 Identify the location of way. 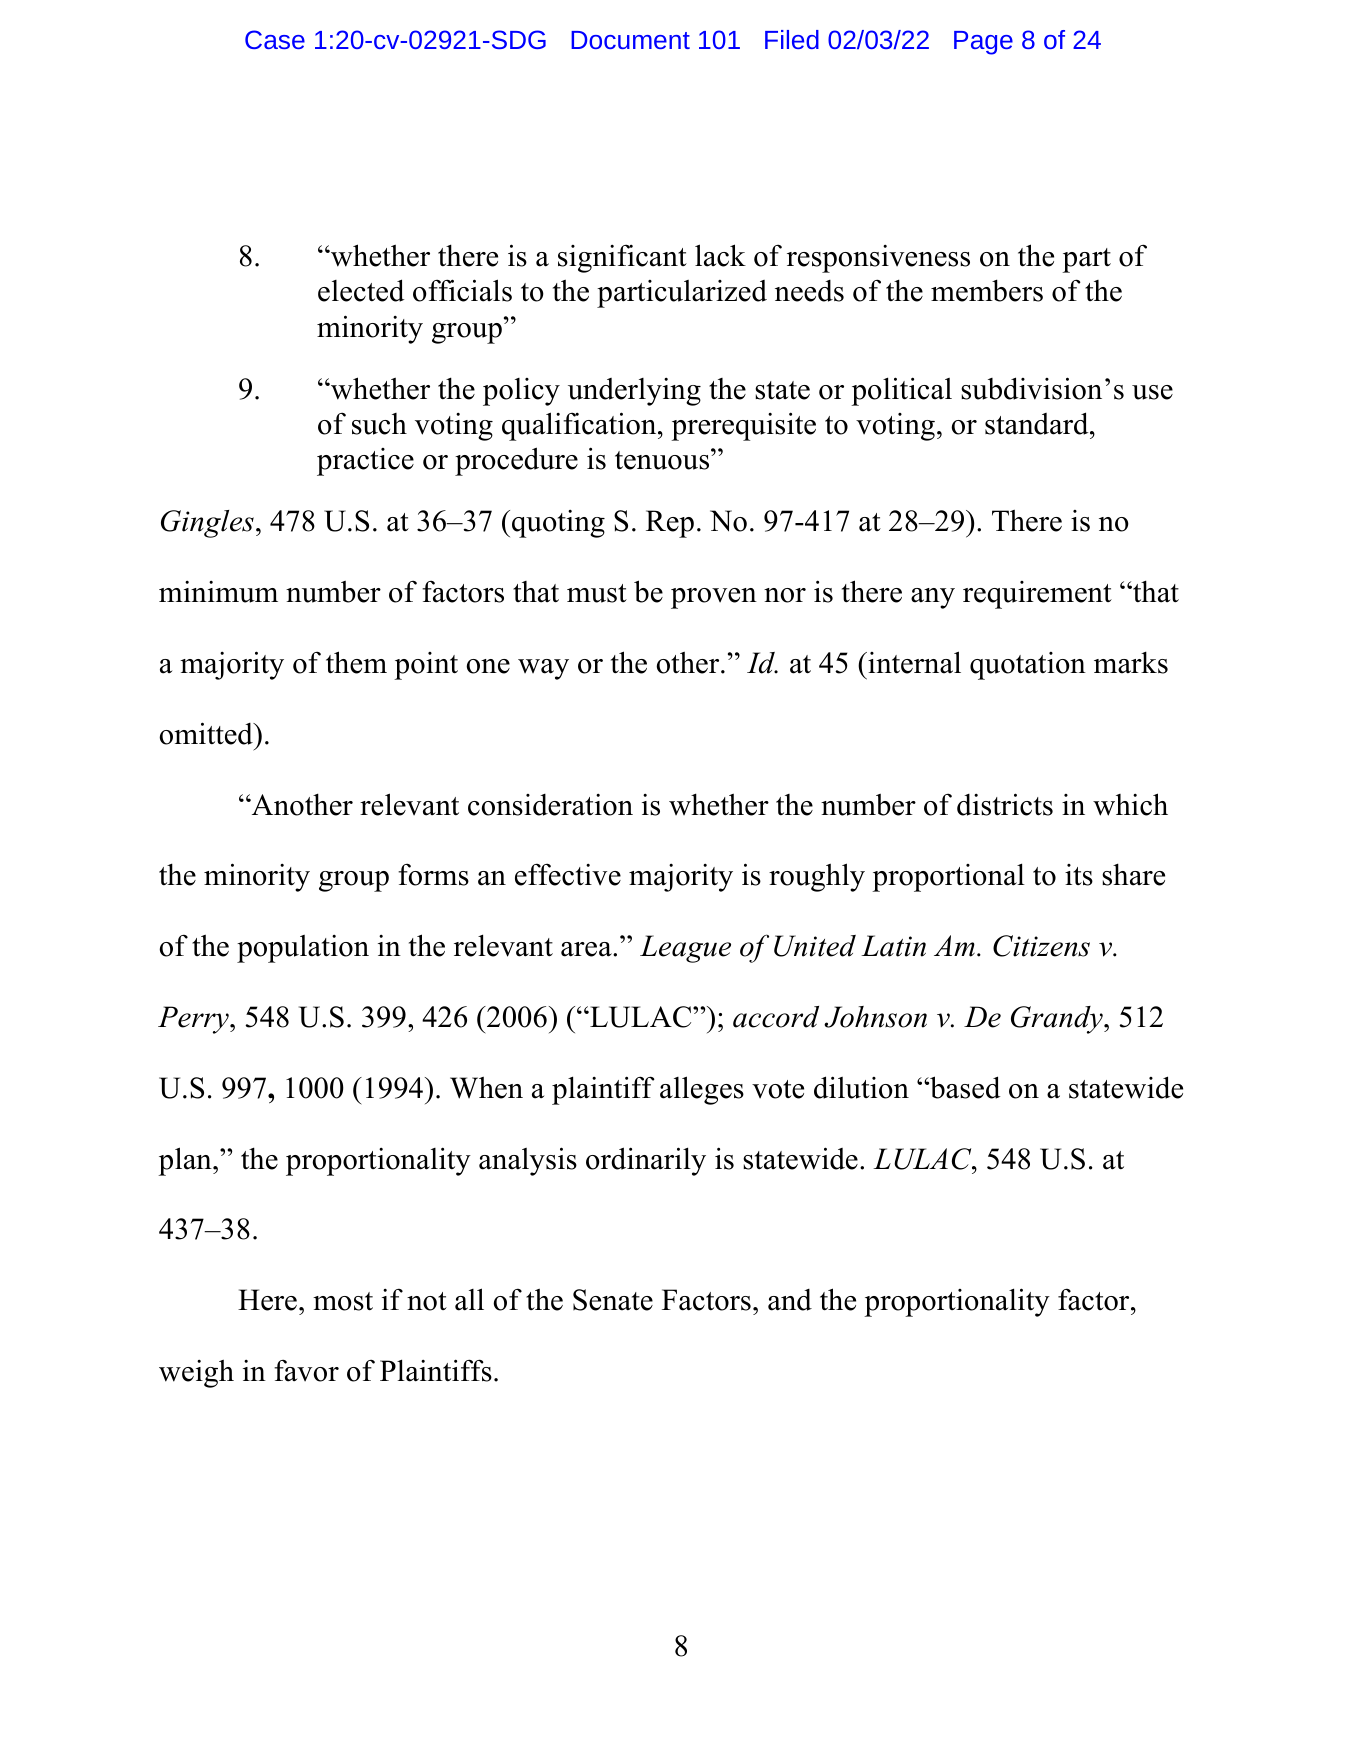
(543, 669).
